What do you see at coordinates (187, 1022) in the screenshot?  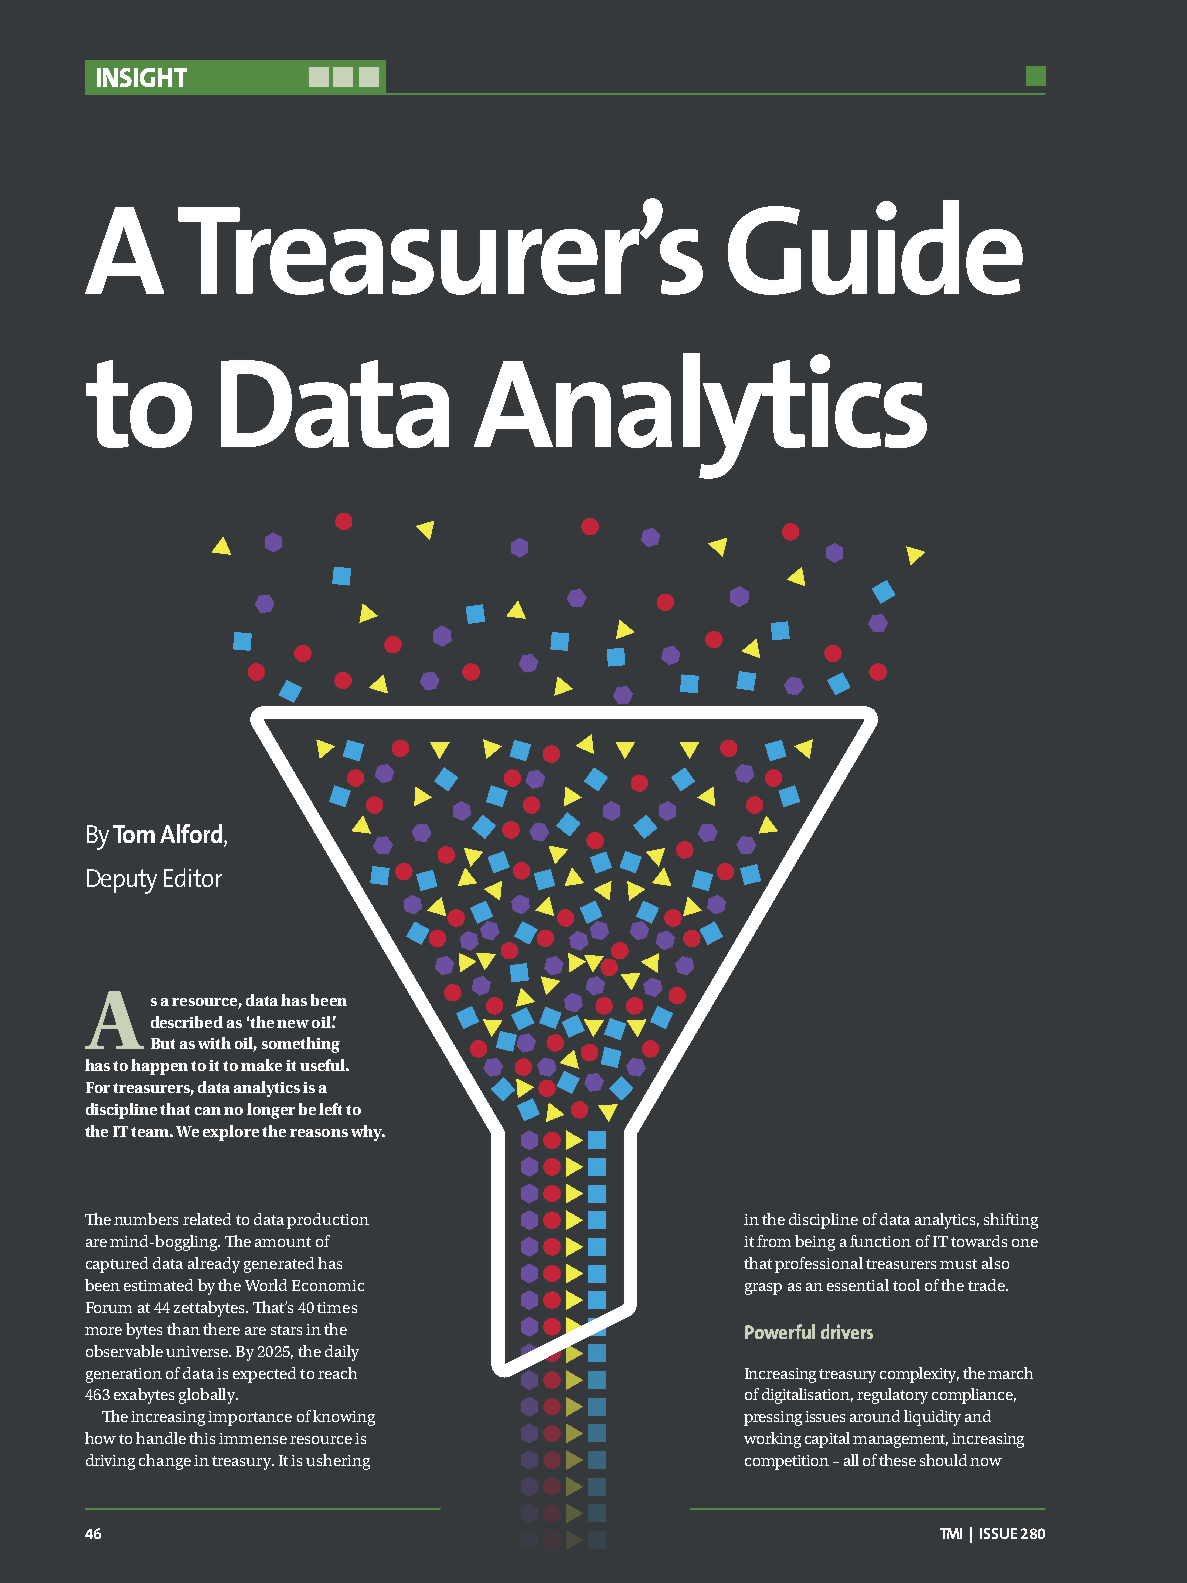 I see `described` at bounding box center [187, 1022].
